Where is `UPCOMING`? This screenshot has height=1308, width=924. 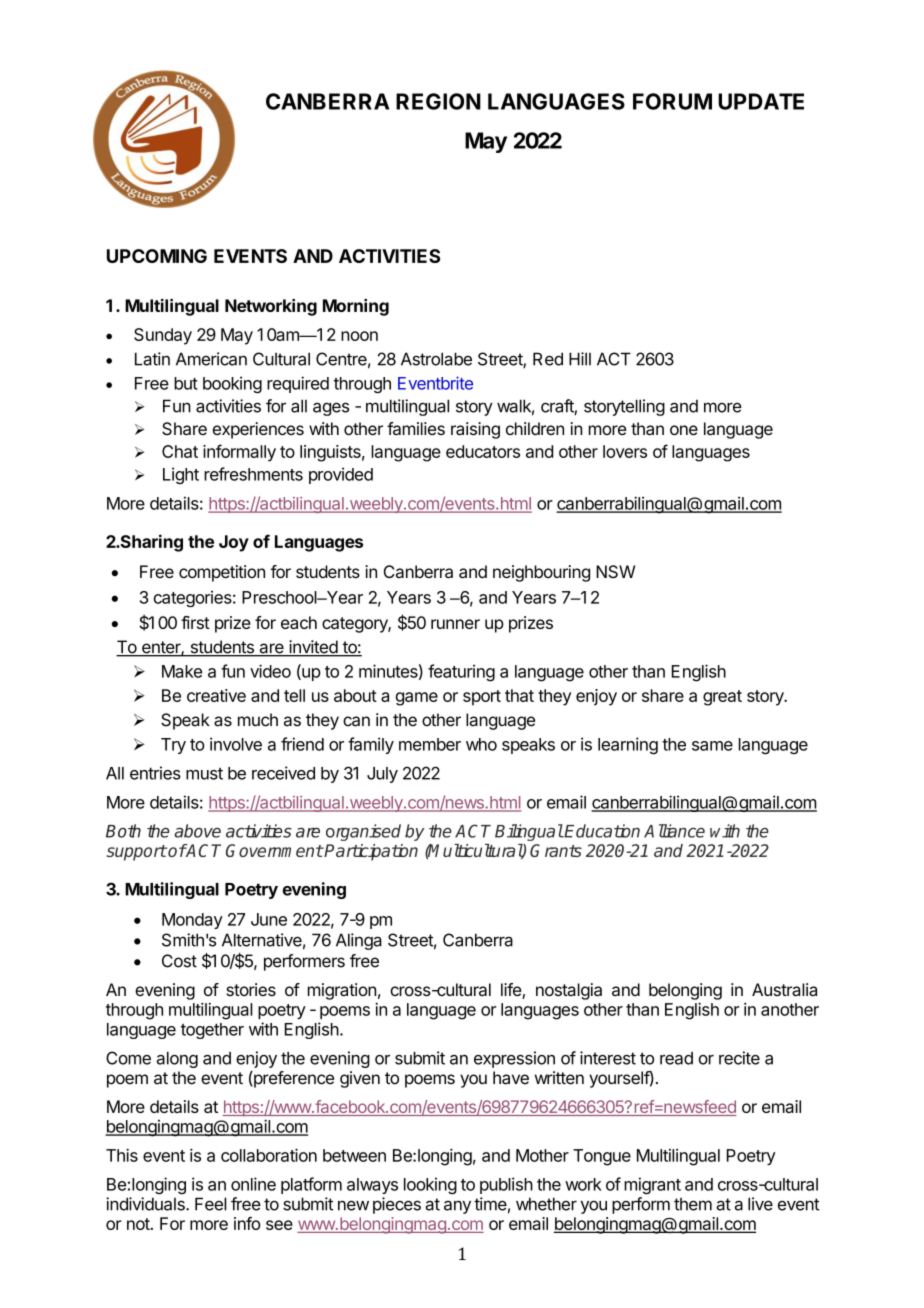 UPCOMING is located at coordinates (157, 256).
